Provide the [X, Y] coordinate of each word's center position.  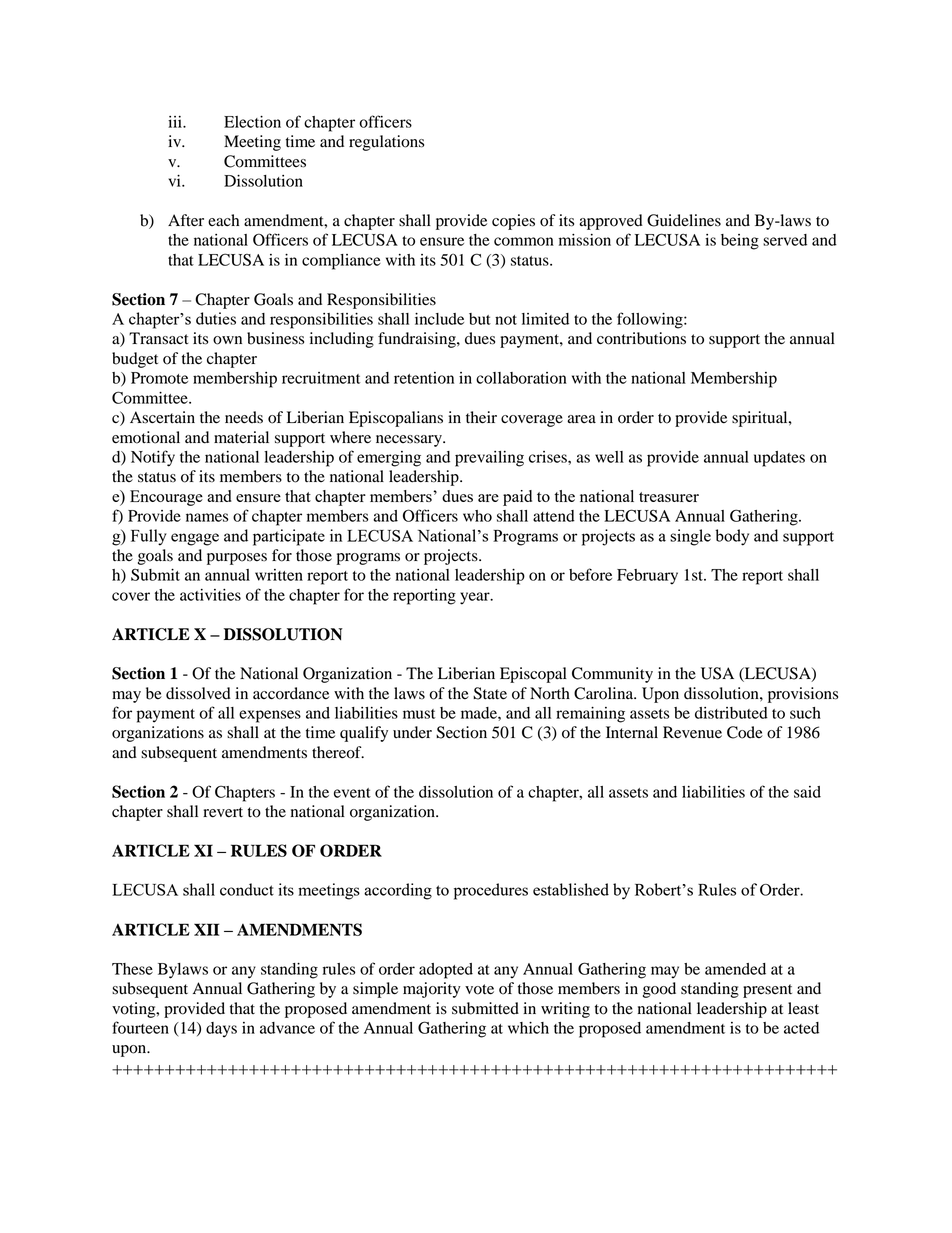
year [476, 598]
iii [176, 122]
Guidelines [684, 220]
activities [210, 595]
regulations [386, 143]
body [732, 537]
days [221, 1030]
